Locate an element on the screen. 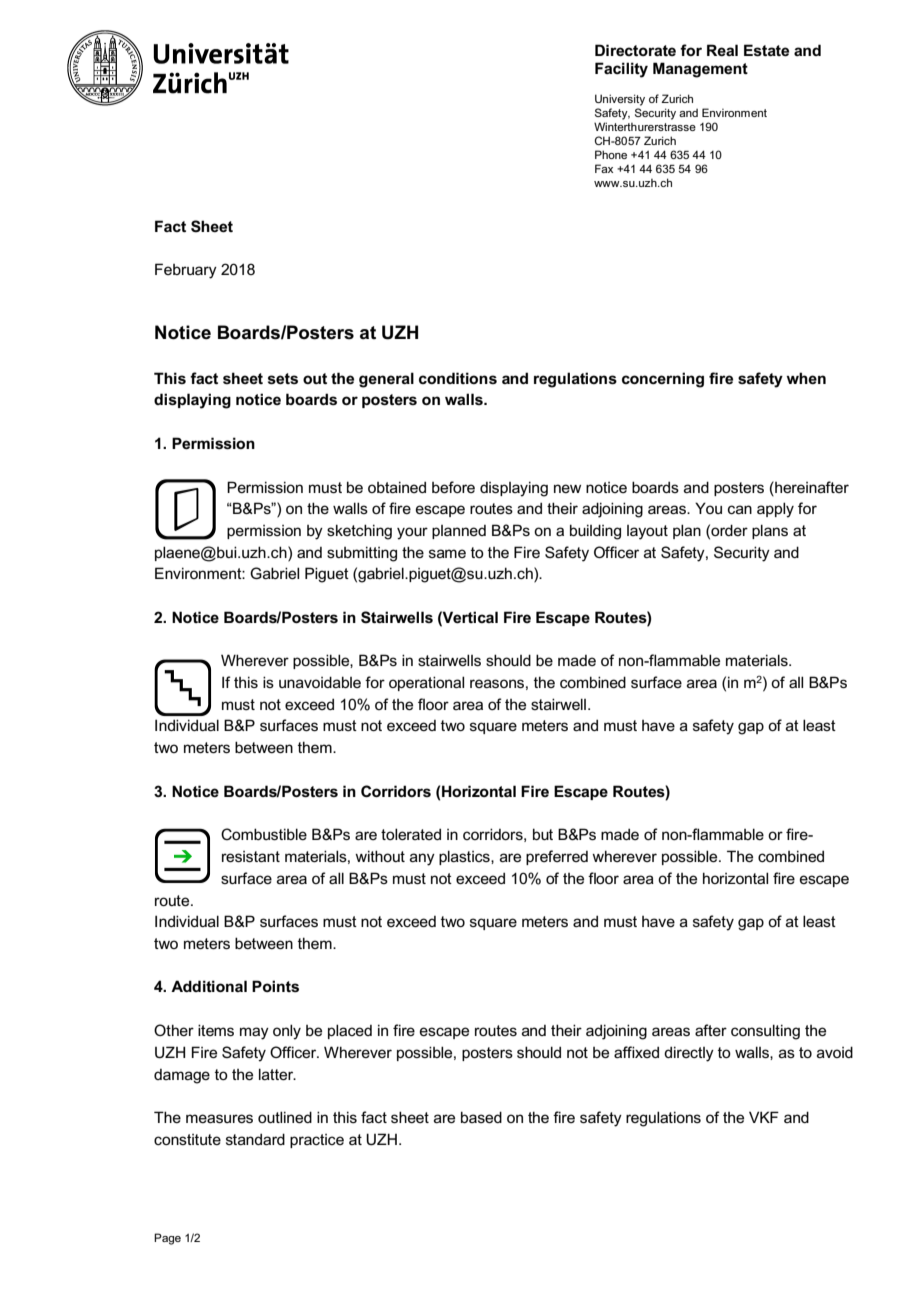 The image size is (924, 1308). plastics is located at coordinates (465, 857).
